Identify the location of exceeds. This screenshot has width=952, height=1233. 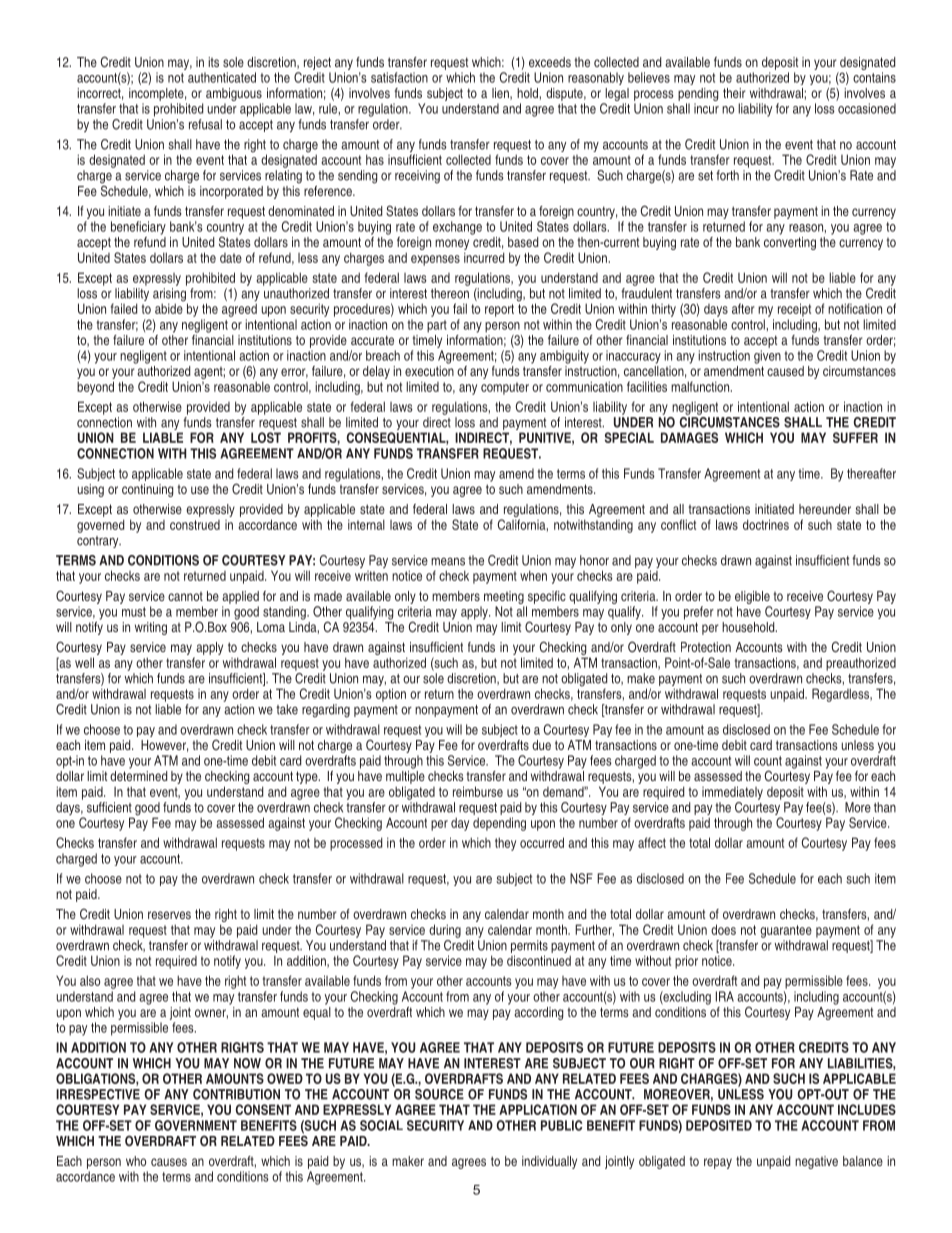
(550, 62).
